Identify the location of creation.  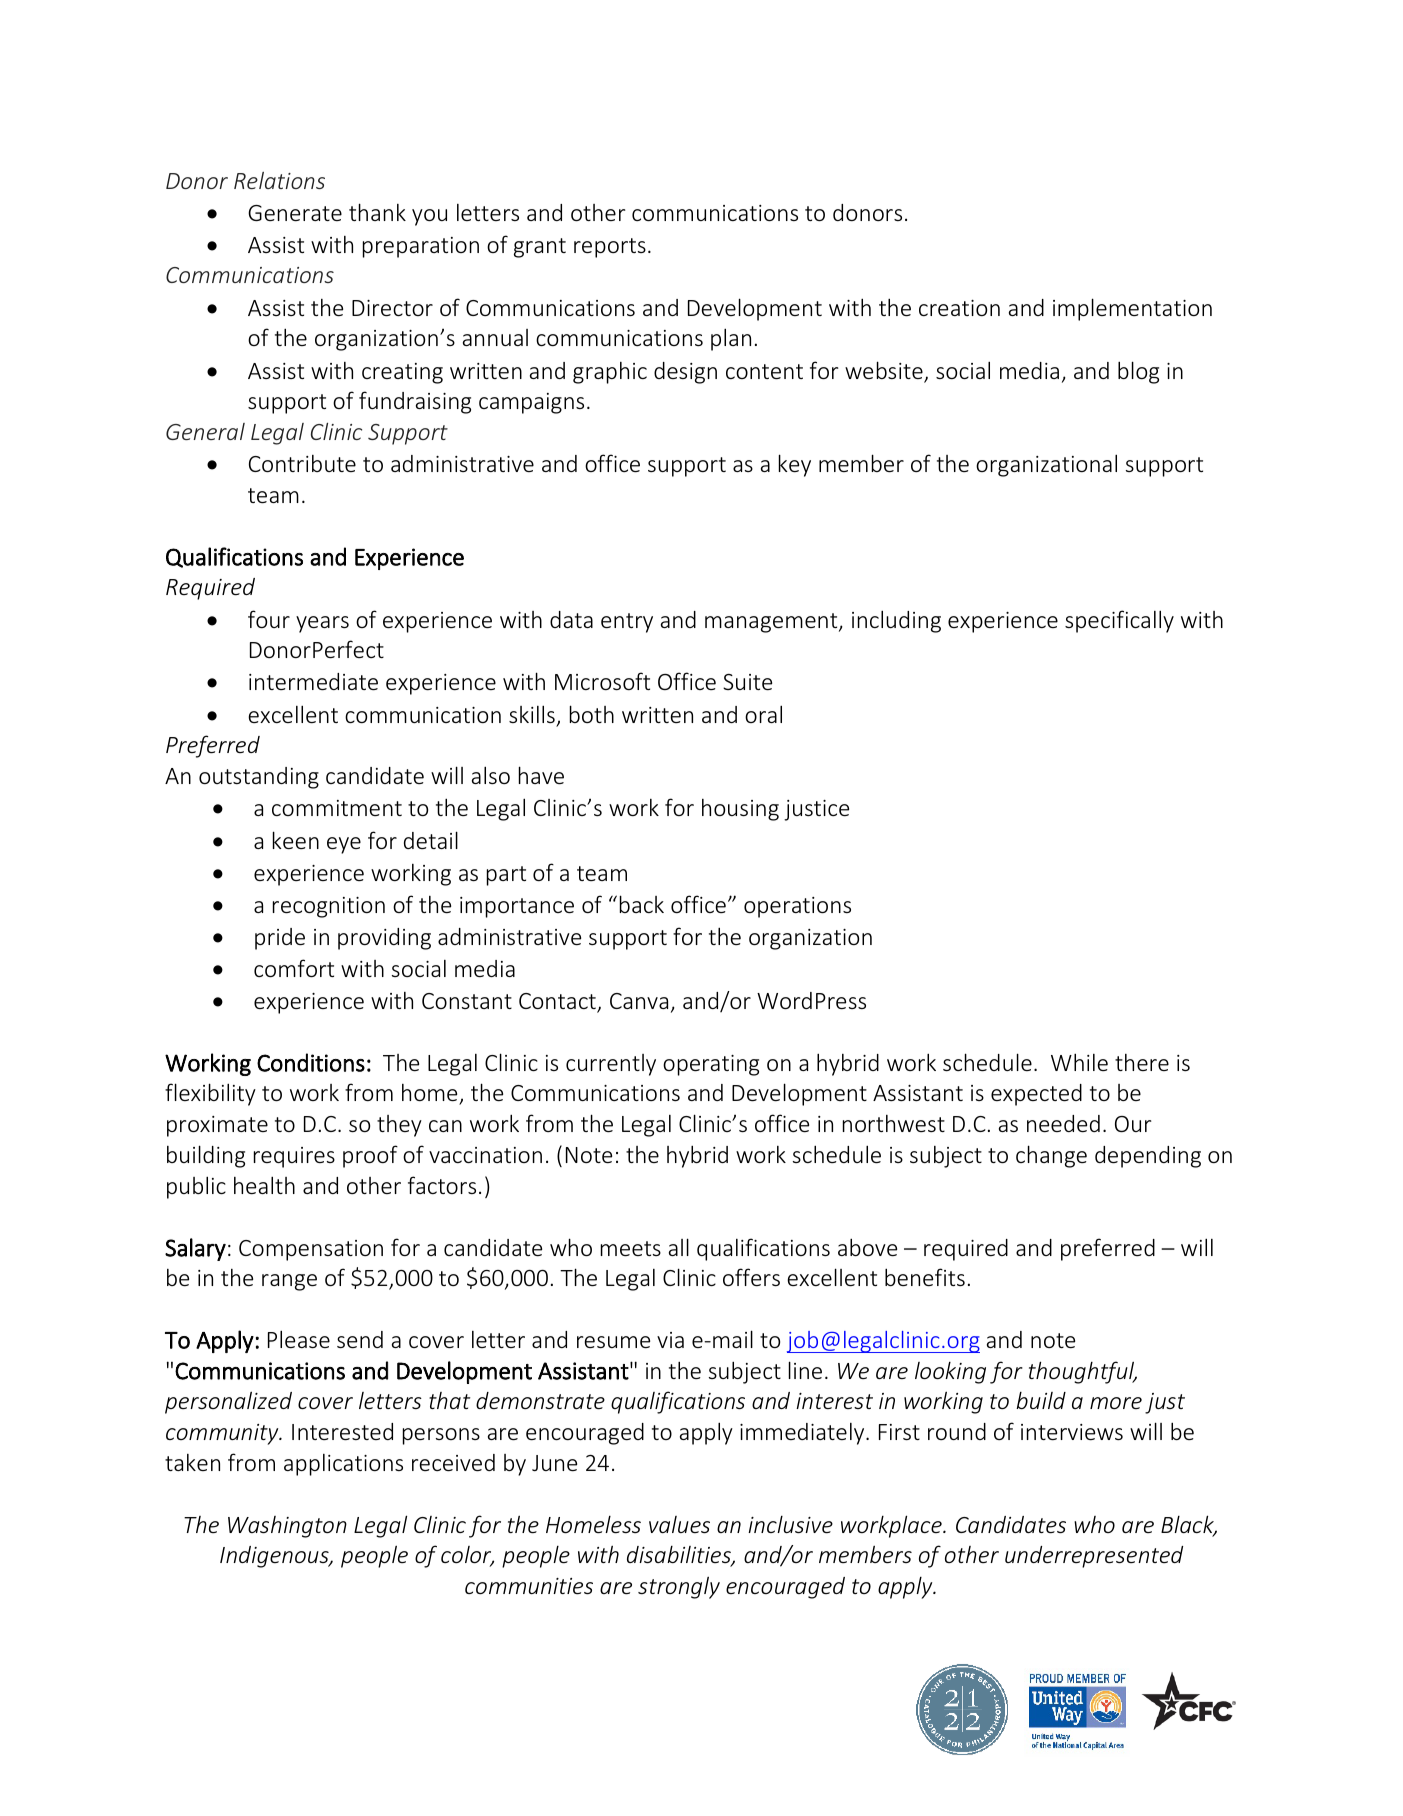
(959, 308).
